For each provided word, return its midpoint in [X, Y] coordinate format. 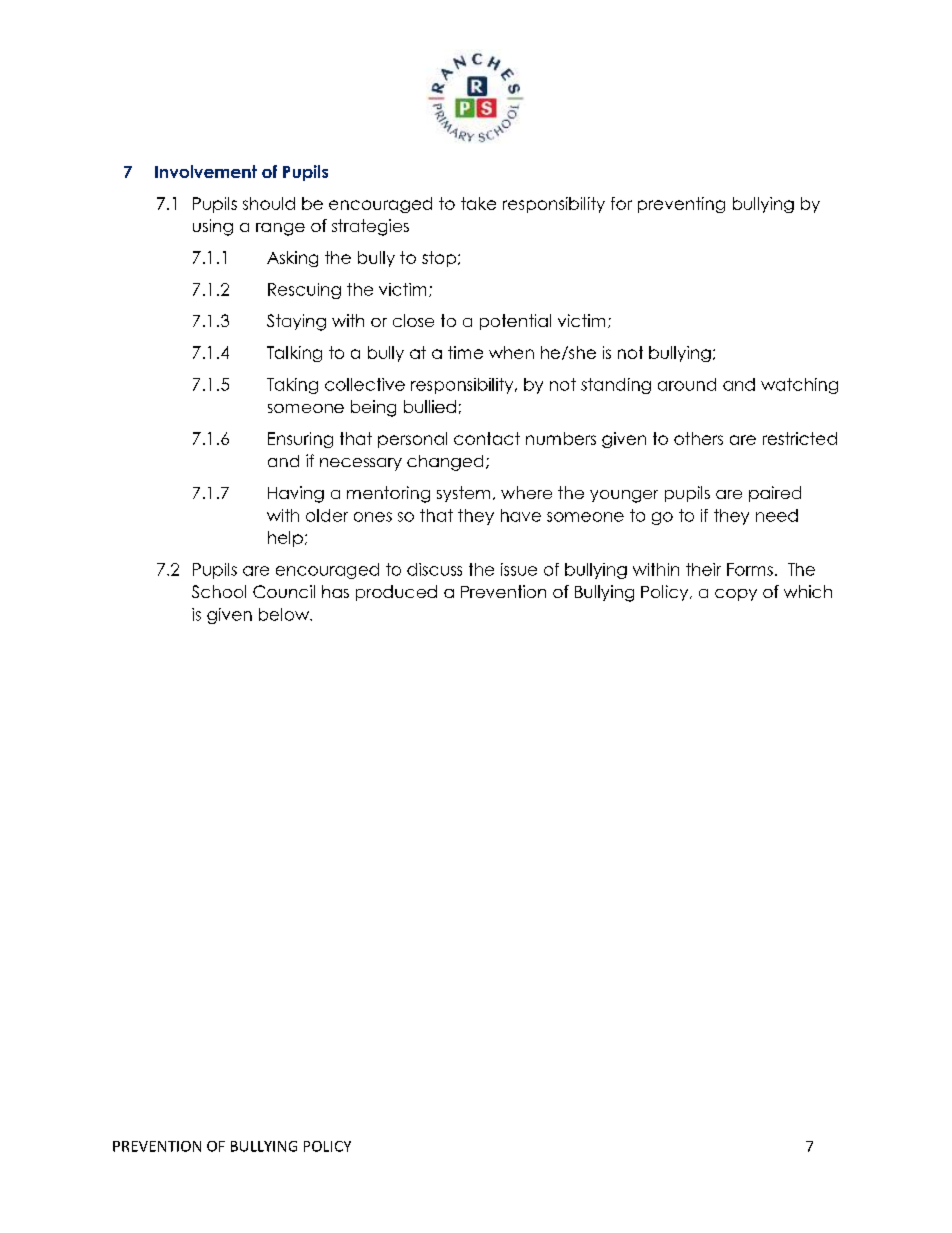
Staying [296, 322]
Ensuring [300, 440]
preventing [681, 205]
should [269, 203]
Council [284, 591]
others [698, 438]
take [478, 203]
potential [515, 322]
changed [445, 463]
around [687, 384]
